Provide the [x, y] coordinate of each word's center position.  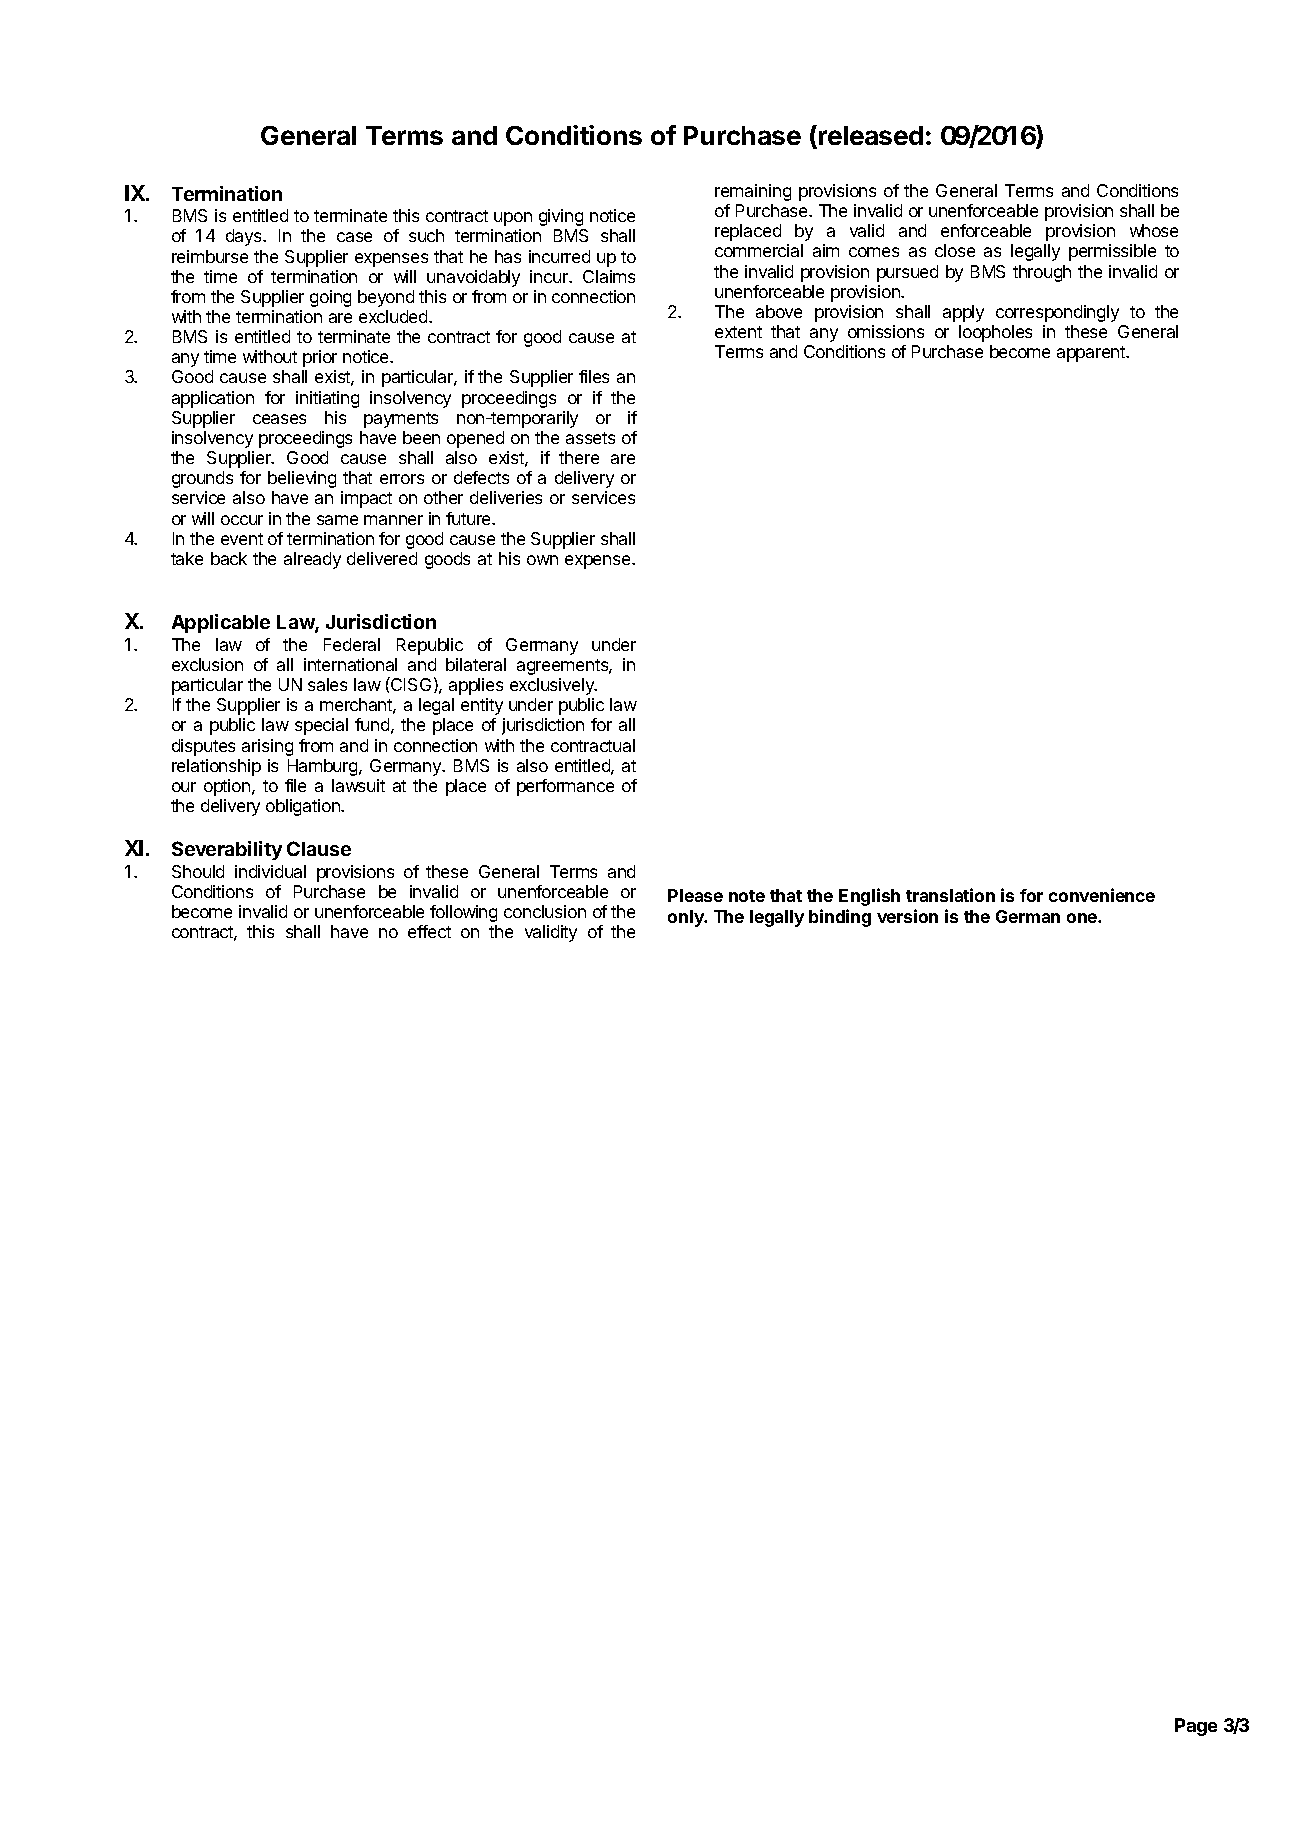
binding [840, 918]
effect [429, 931]
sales [327, 684]
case [354, 237]
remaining [753, 192]
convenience [1102, 895]
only [687, 918]
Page [1196, 1727]
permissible [1112, 252]
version [907, 916]
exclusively [553, 686]
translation [950, 895]
